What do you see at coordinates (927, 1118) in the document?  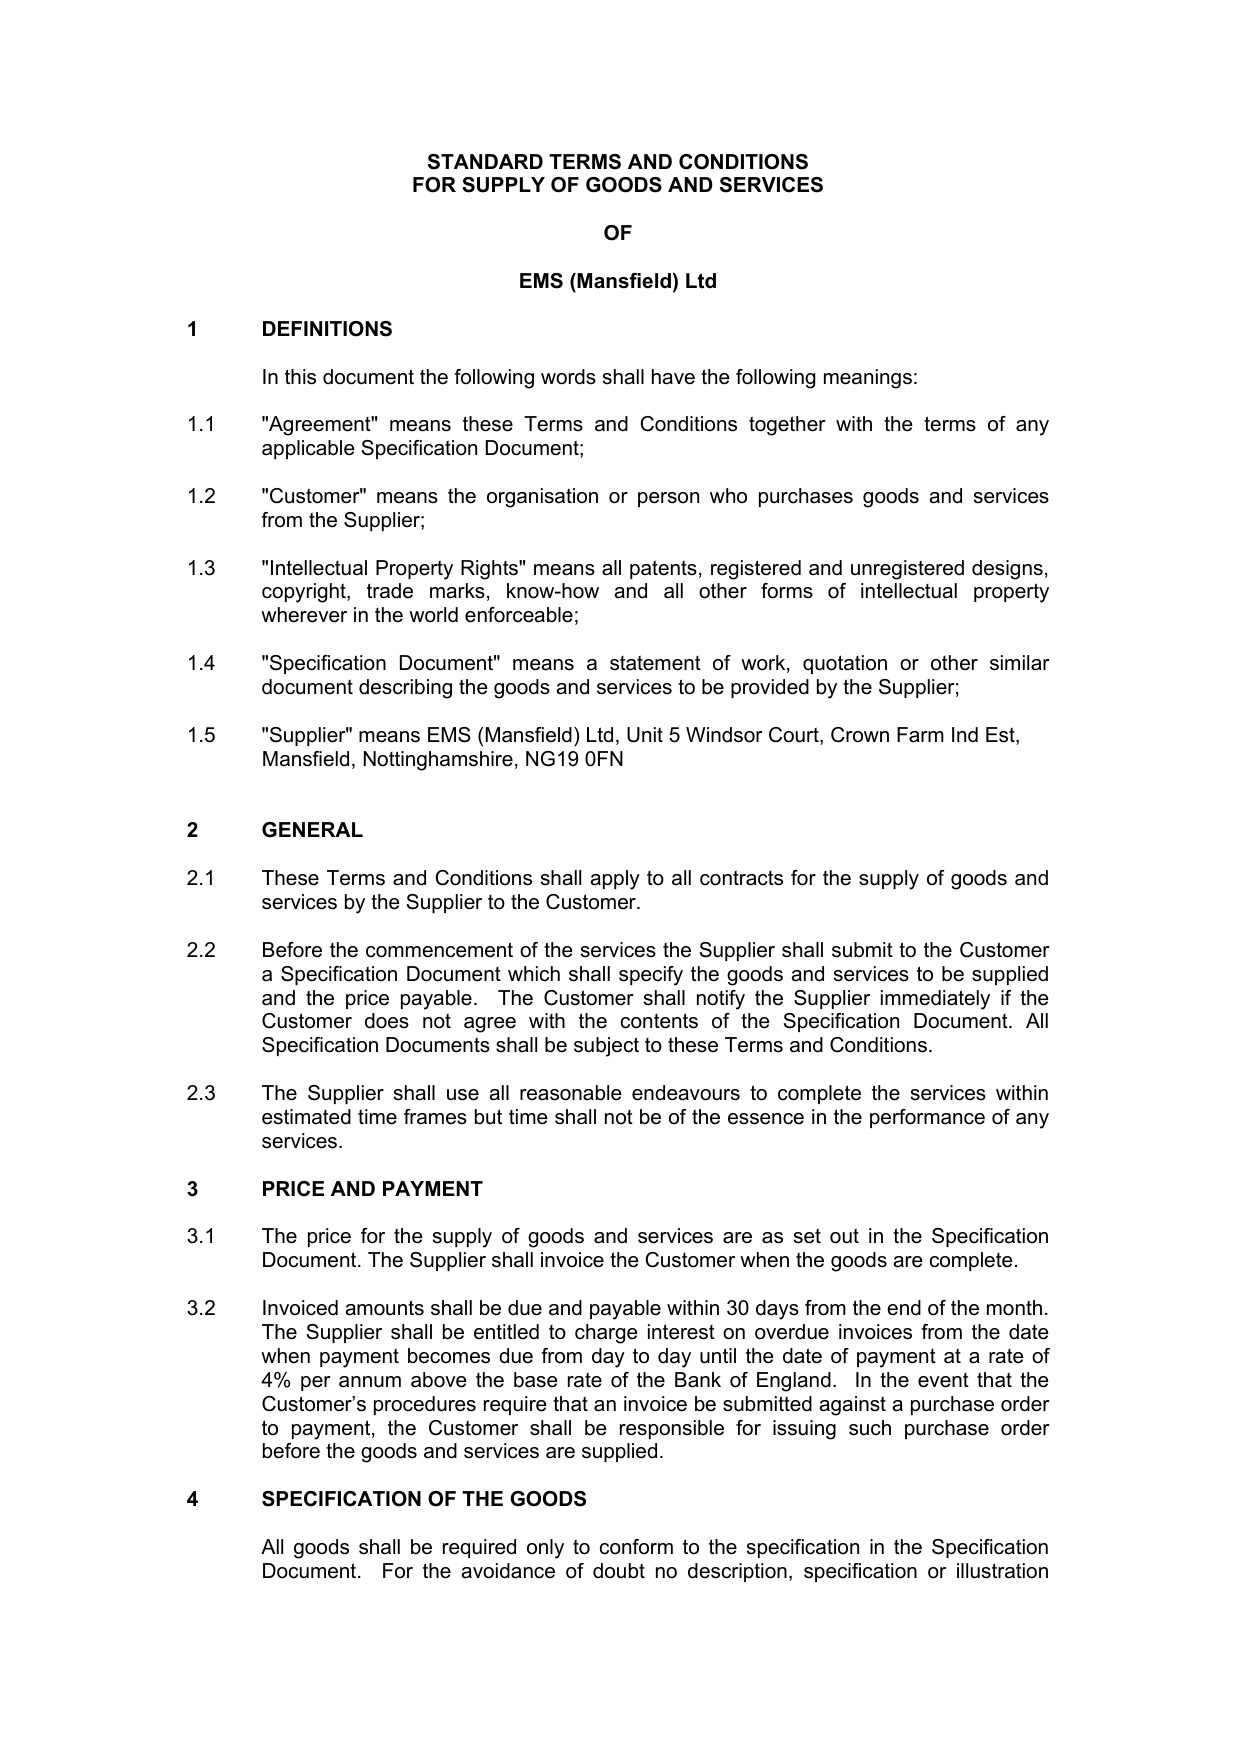 I see `performance` at bounding box center [927, 1118].
